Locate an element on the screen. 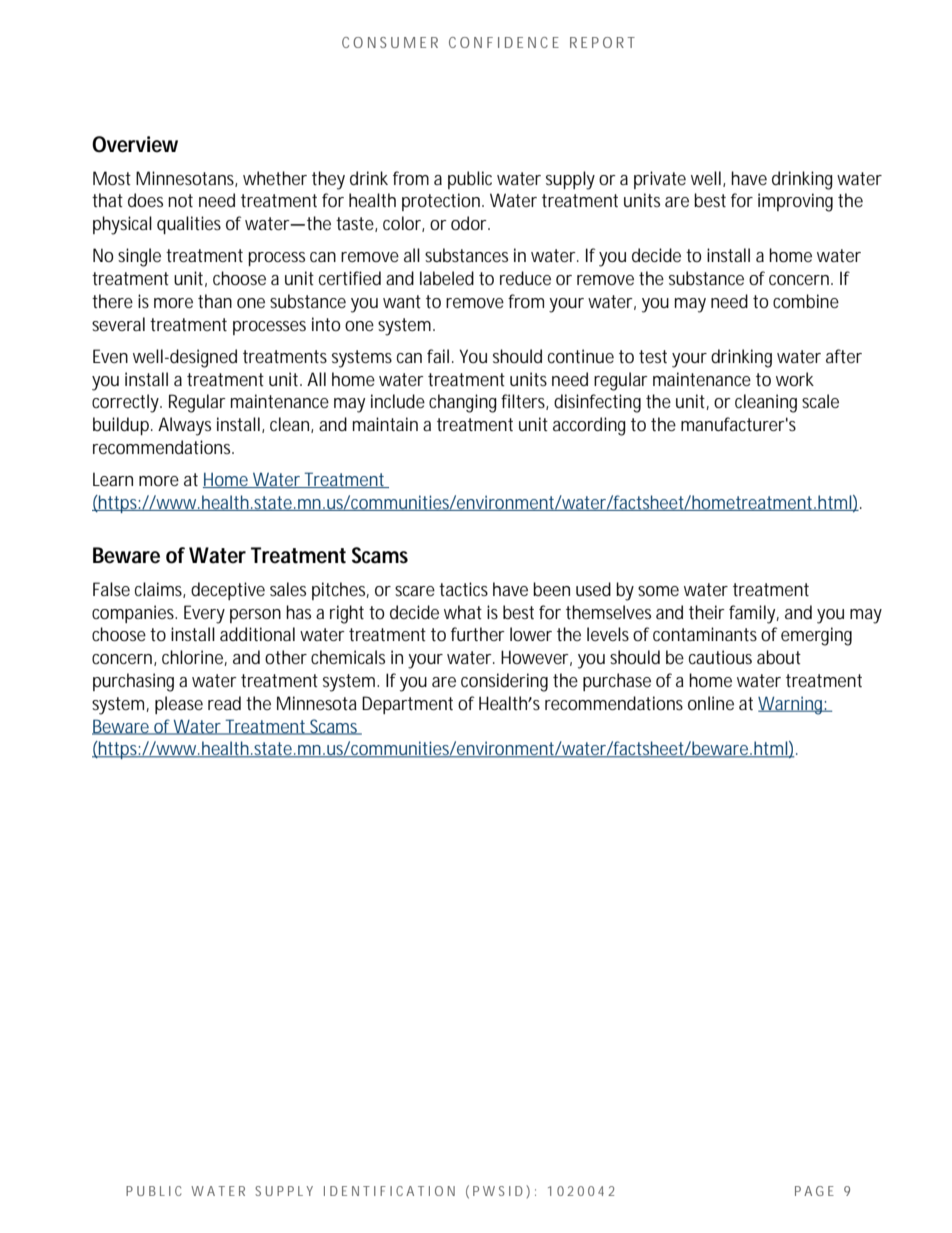 This screenshot has width=952, height=1233. public is located at coordinates (470, 180).
